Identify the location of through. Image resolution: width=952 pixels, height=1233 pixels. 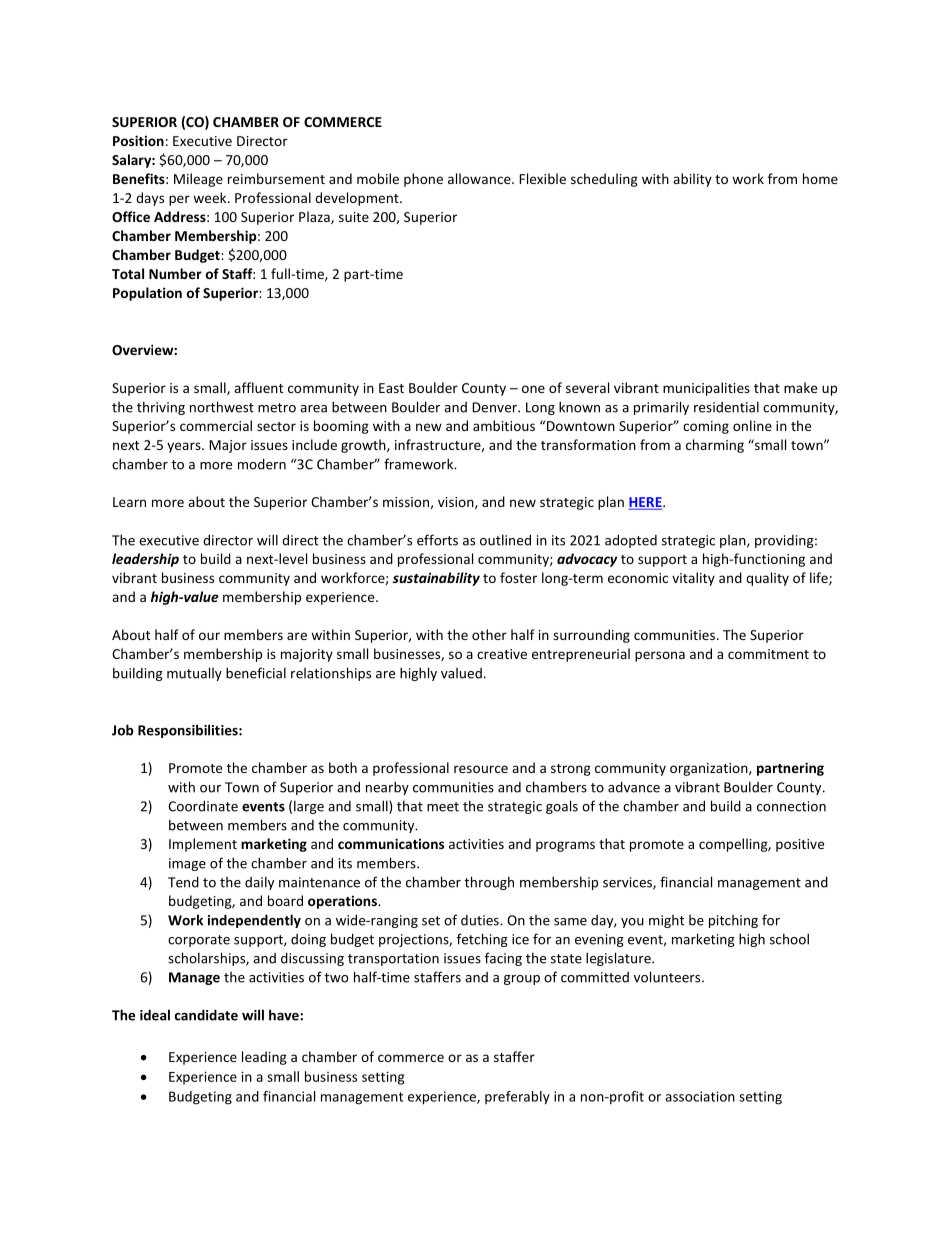
(489, 883).
